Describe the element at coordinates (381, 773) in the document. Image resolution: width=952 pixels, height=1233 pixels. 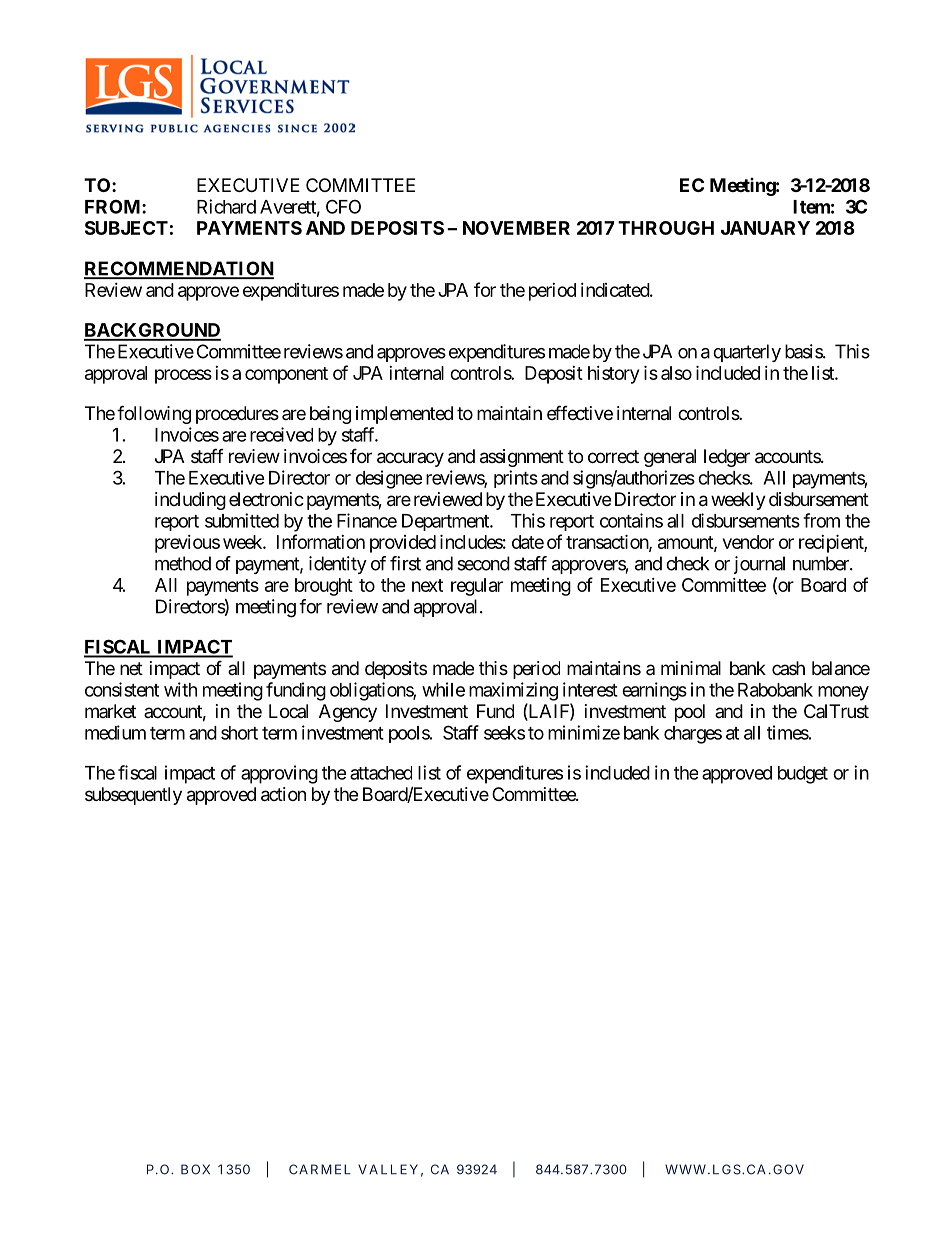
I see `attached` at that location.
